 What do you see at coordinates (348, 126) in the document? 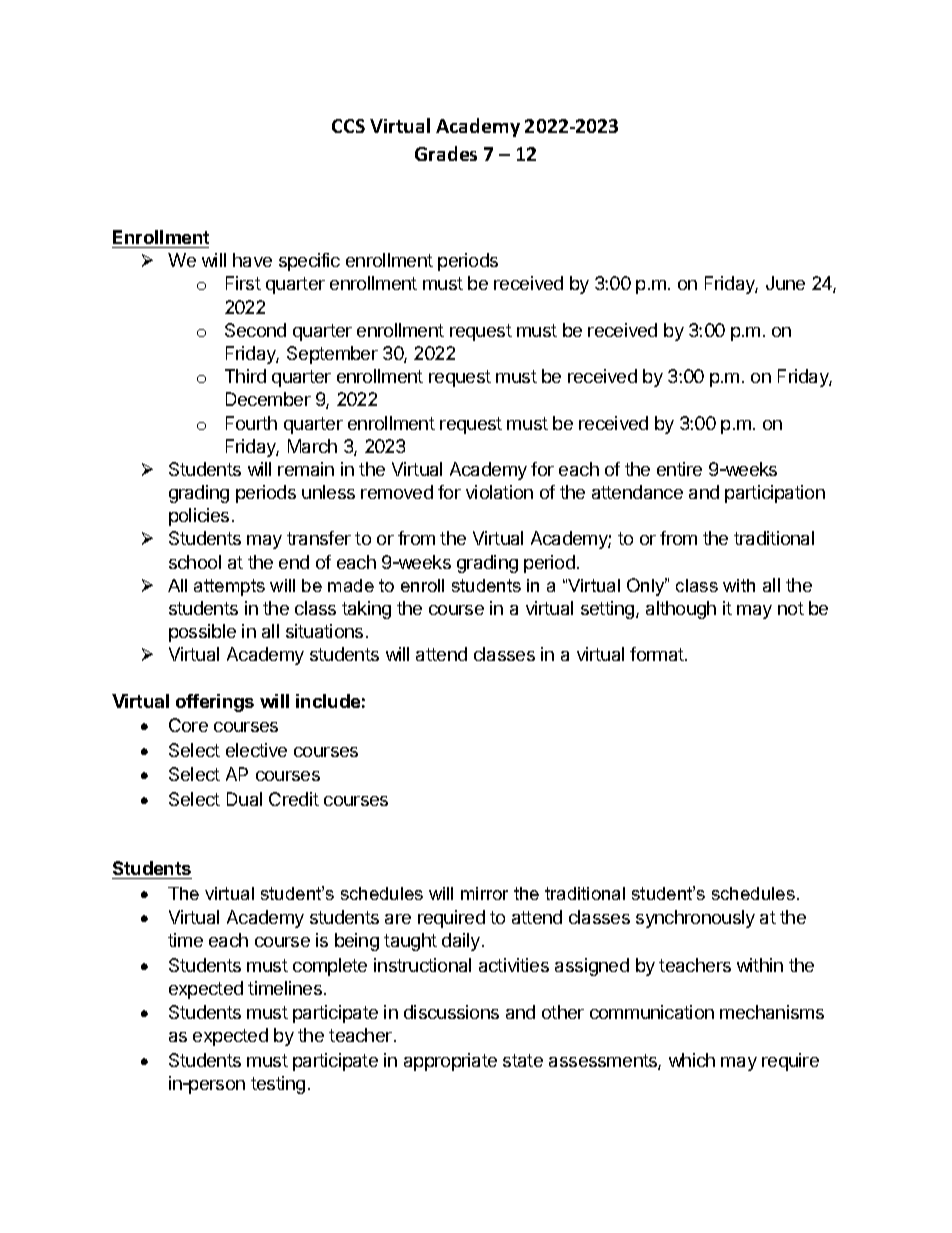
I see `CCS` at bounding box center [348, 126].
